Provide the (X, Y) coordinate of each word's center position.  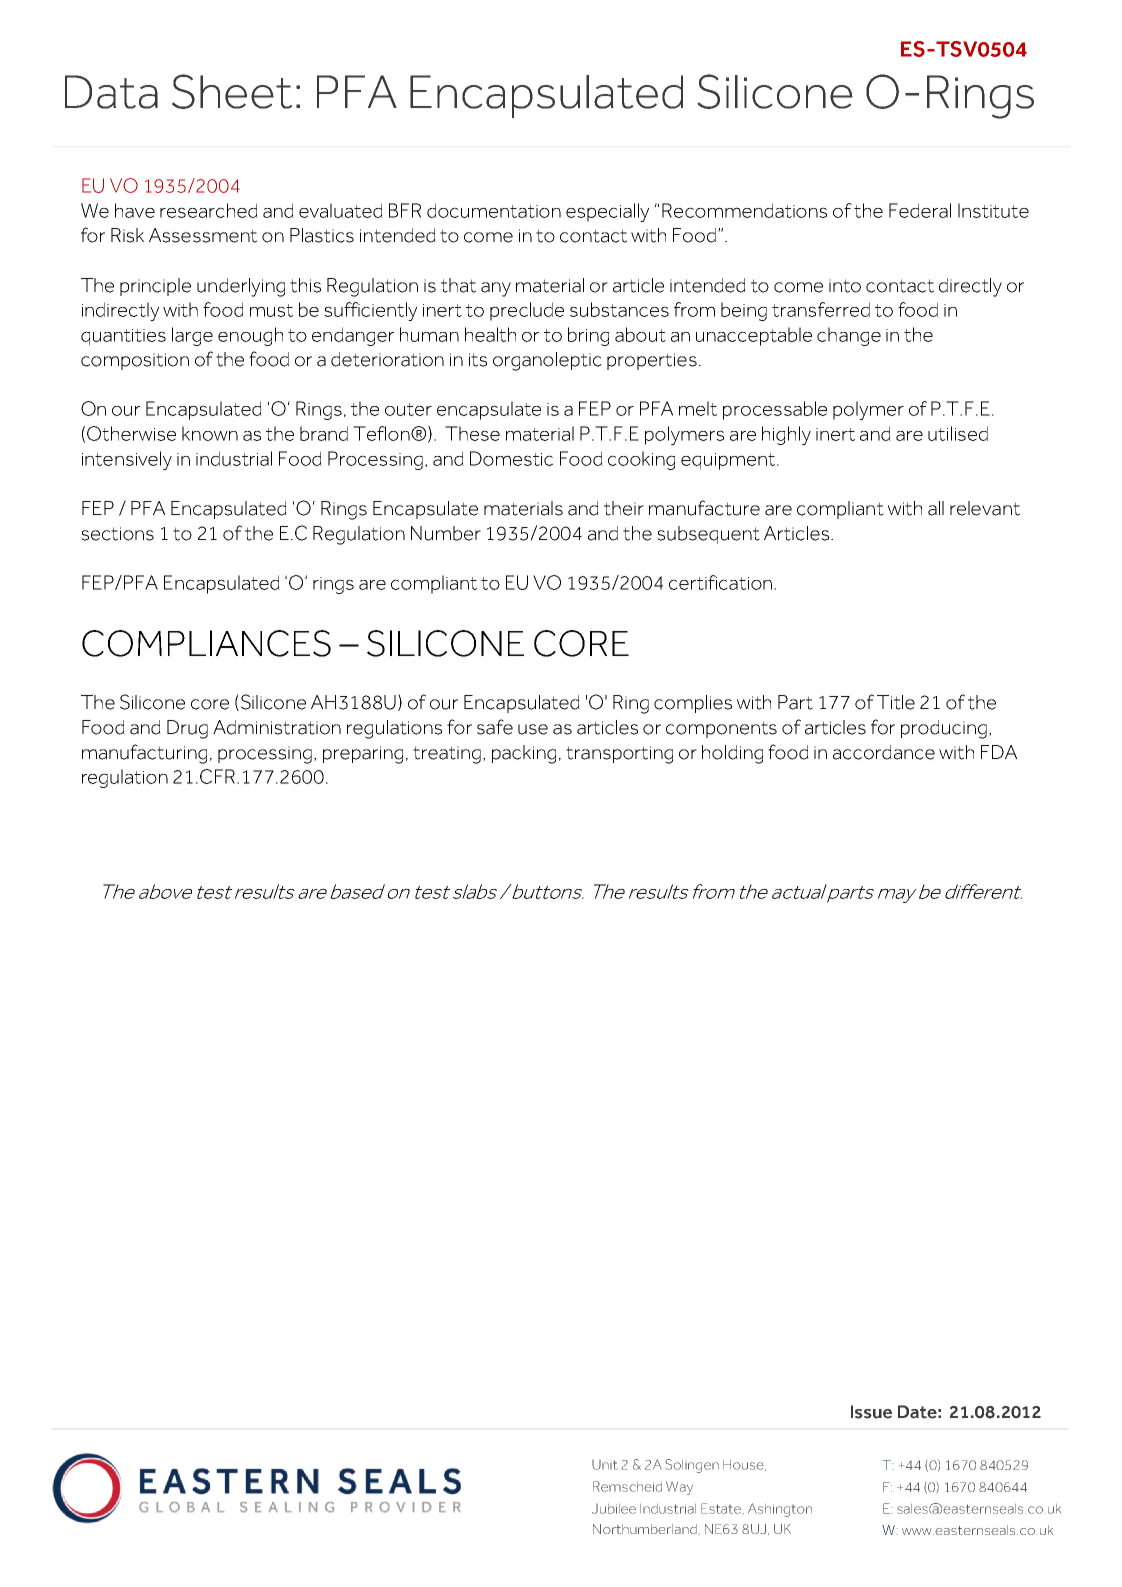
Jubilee (614, 1509)
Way (679, 1488)
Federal (920, 210)
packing (524, 754)
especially (607, 212)
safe (495, 727)
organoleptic (547, 361)
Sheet (232, 91)
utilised (958, 433)
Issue (871, 1412)
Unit (604, 1465)
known (210, 433)
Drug (187, 729)
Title (896, 702)
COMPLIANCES (206, 643)
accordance (884, 752)
